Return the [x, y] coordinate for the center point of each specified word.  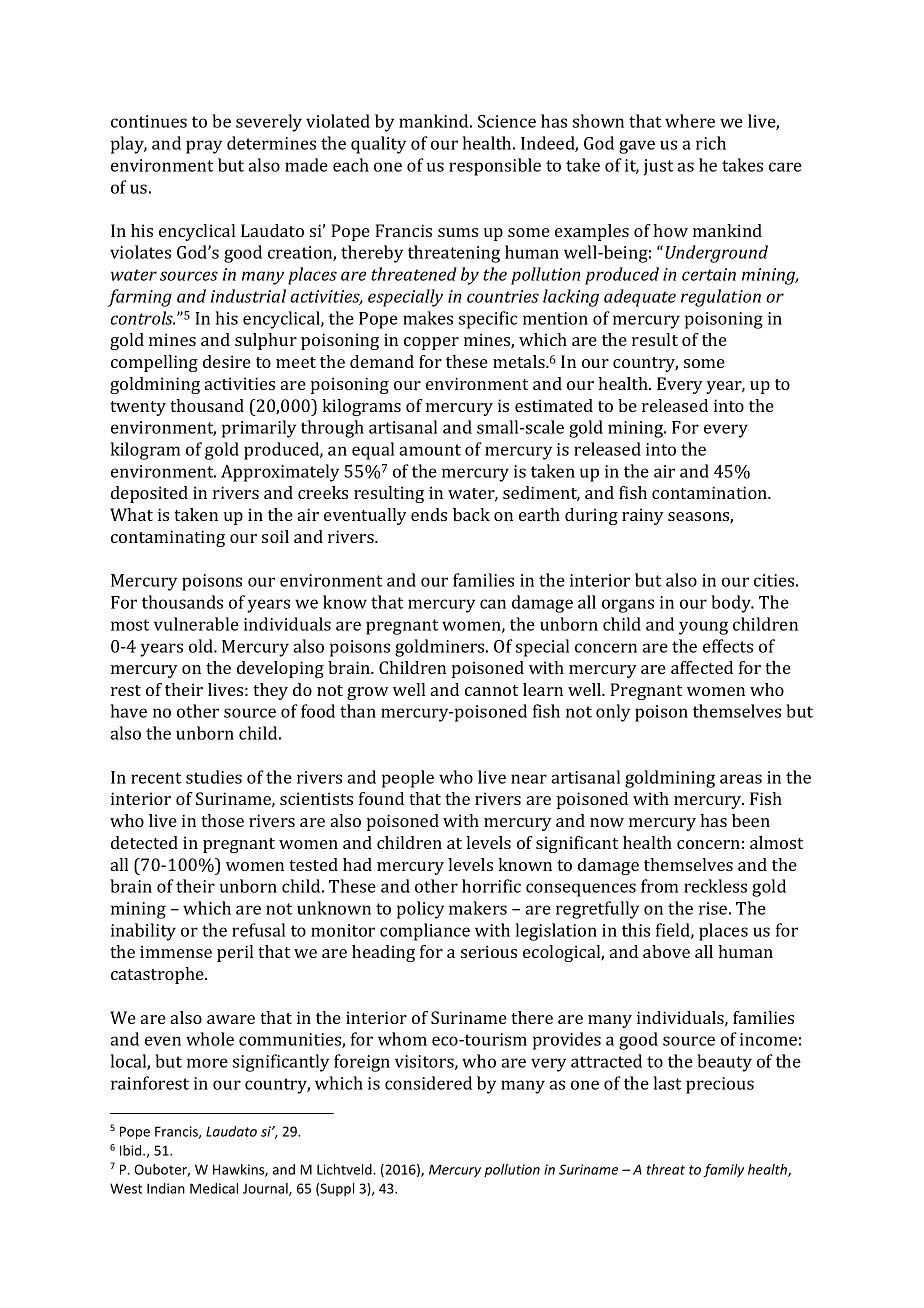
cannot [491, 690]
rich [711, 143]
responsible [495, 167]
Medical [214, 1188]
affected [702, 667]
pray [204, 147]
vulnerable [196, 624]
